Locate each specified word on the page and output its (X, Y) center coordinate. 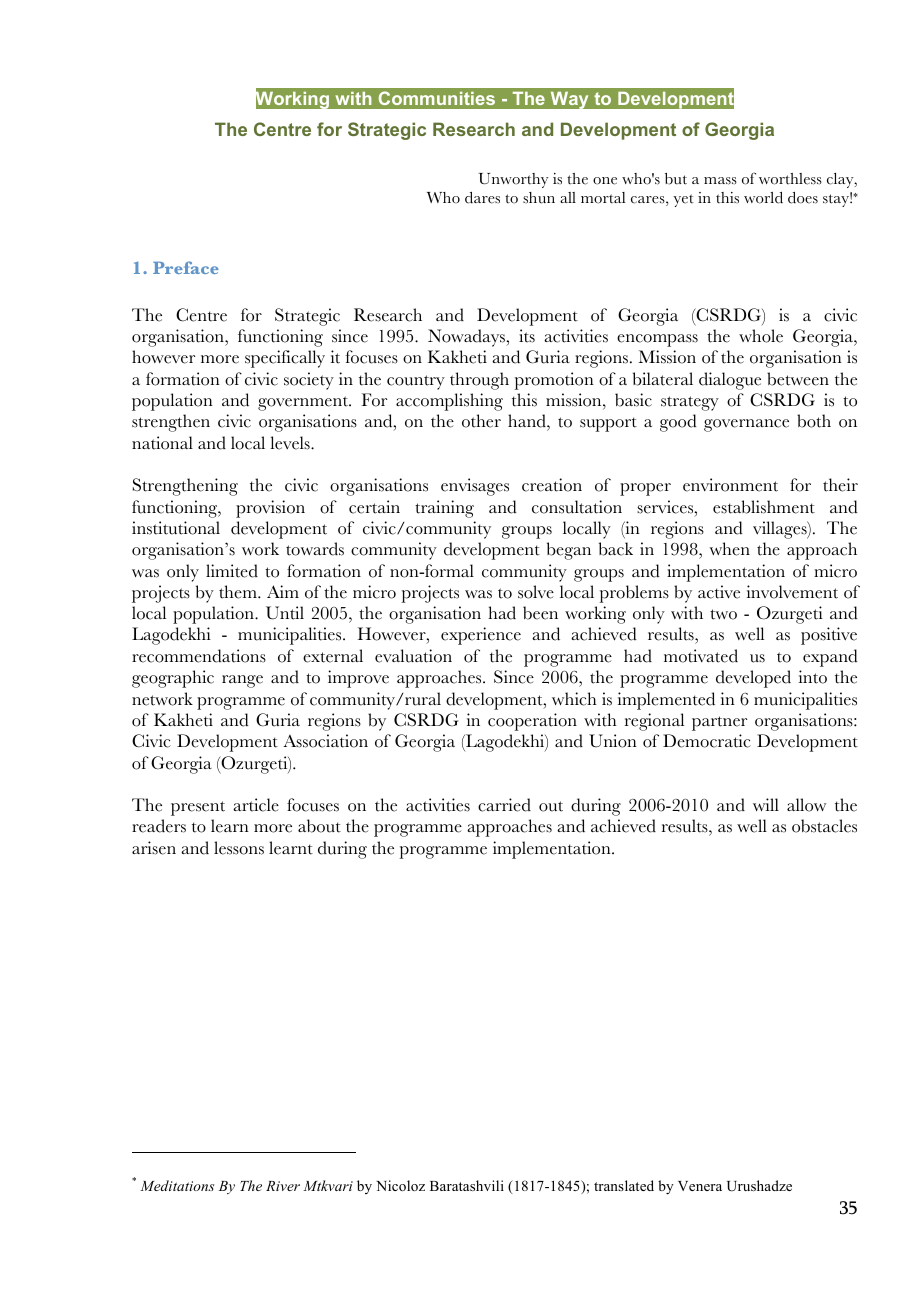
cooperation (532, 722)
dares (482, 198)
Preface (186, 267)
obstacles (824, 826)
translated (624, 1185)
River (283, 1186)
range (242, 681)
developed (753, 679)
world (763, 198)
